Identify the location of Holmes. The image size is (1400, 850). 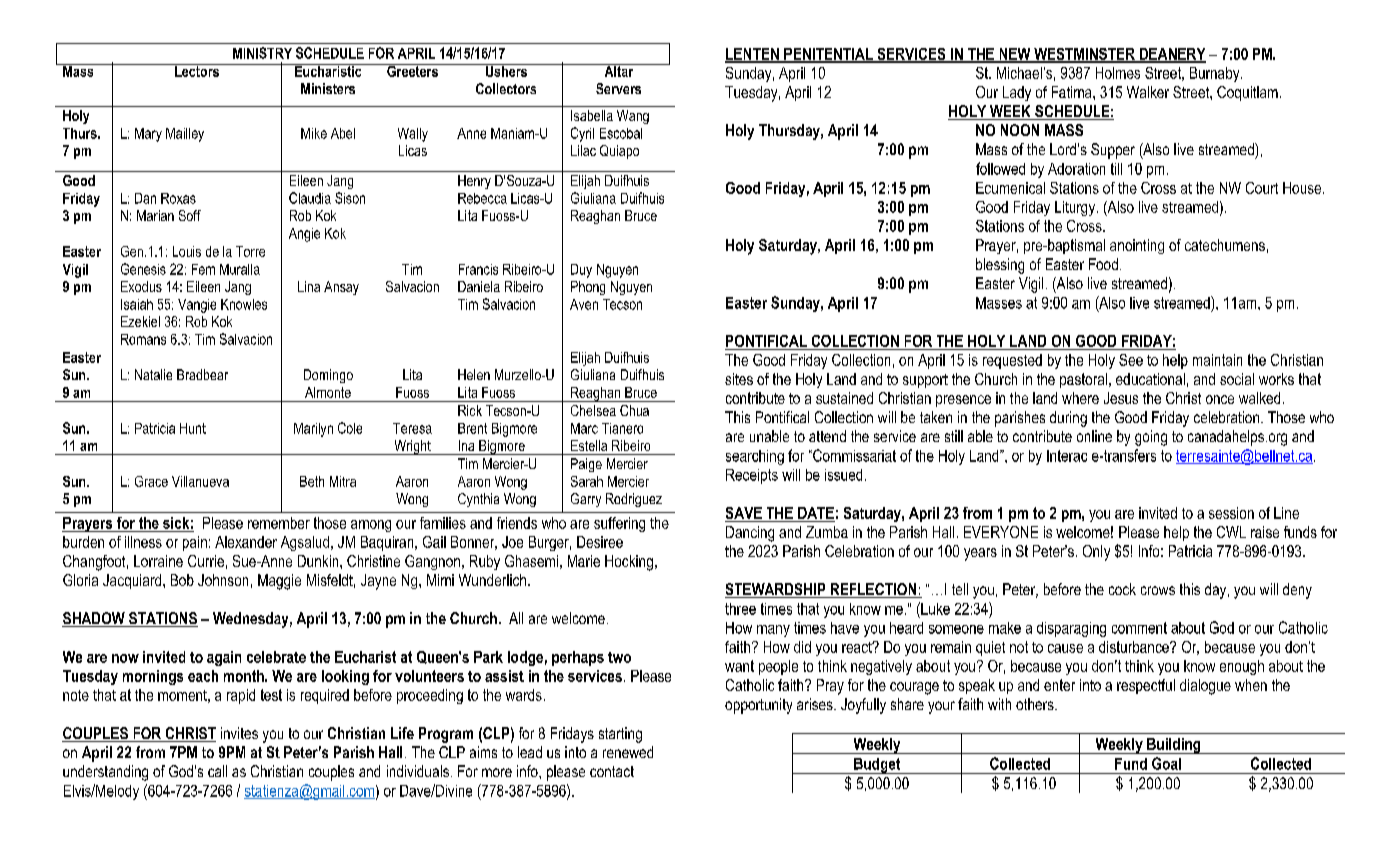
(1118, 73).
